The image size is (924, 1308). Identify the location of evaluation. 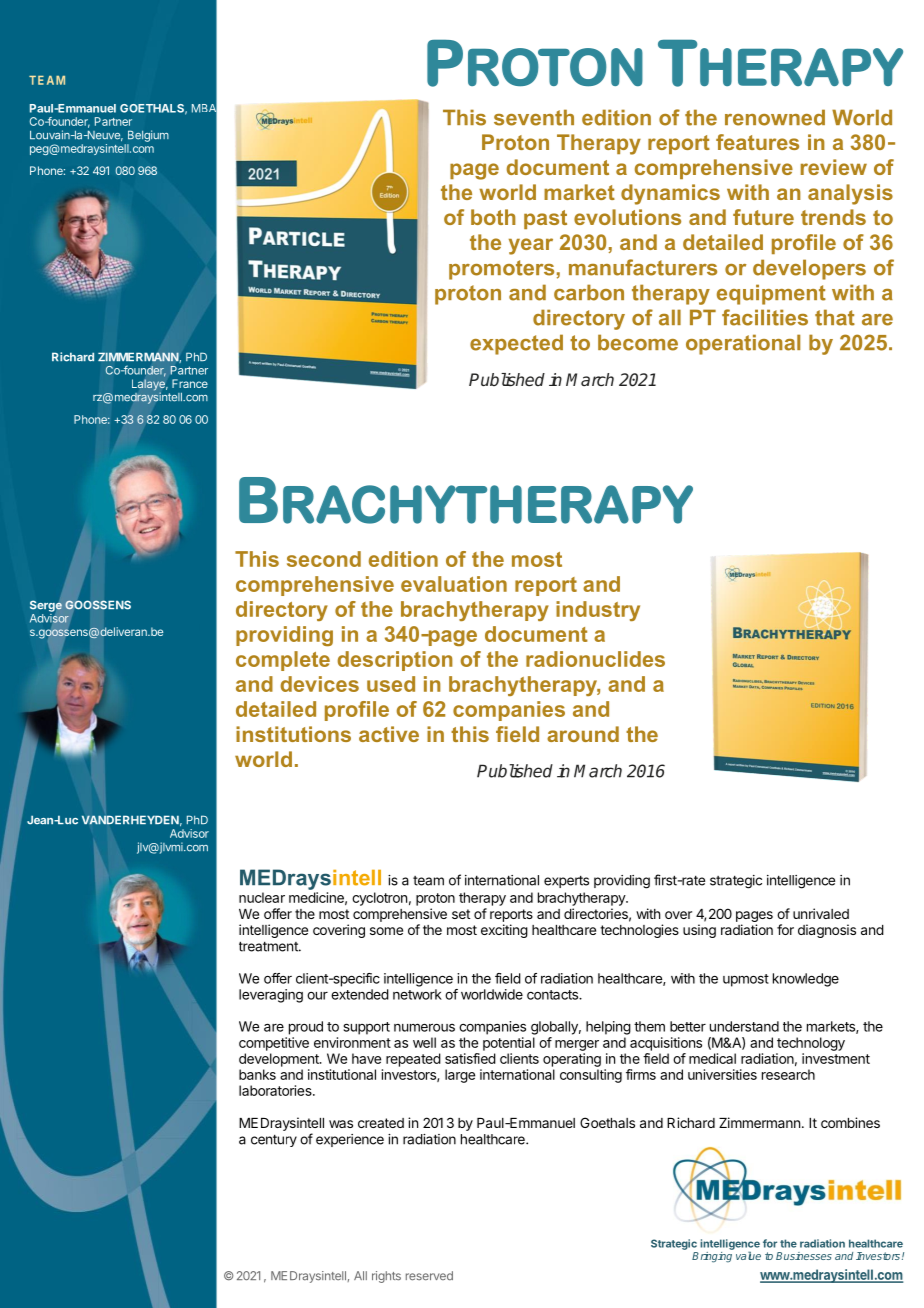
(454, 584).
